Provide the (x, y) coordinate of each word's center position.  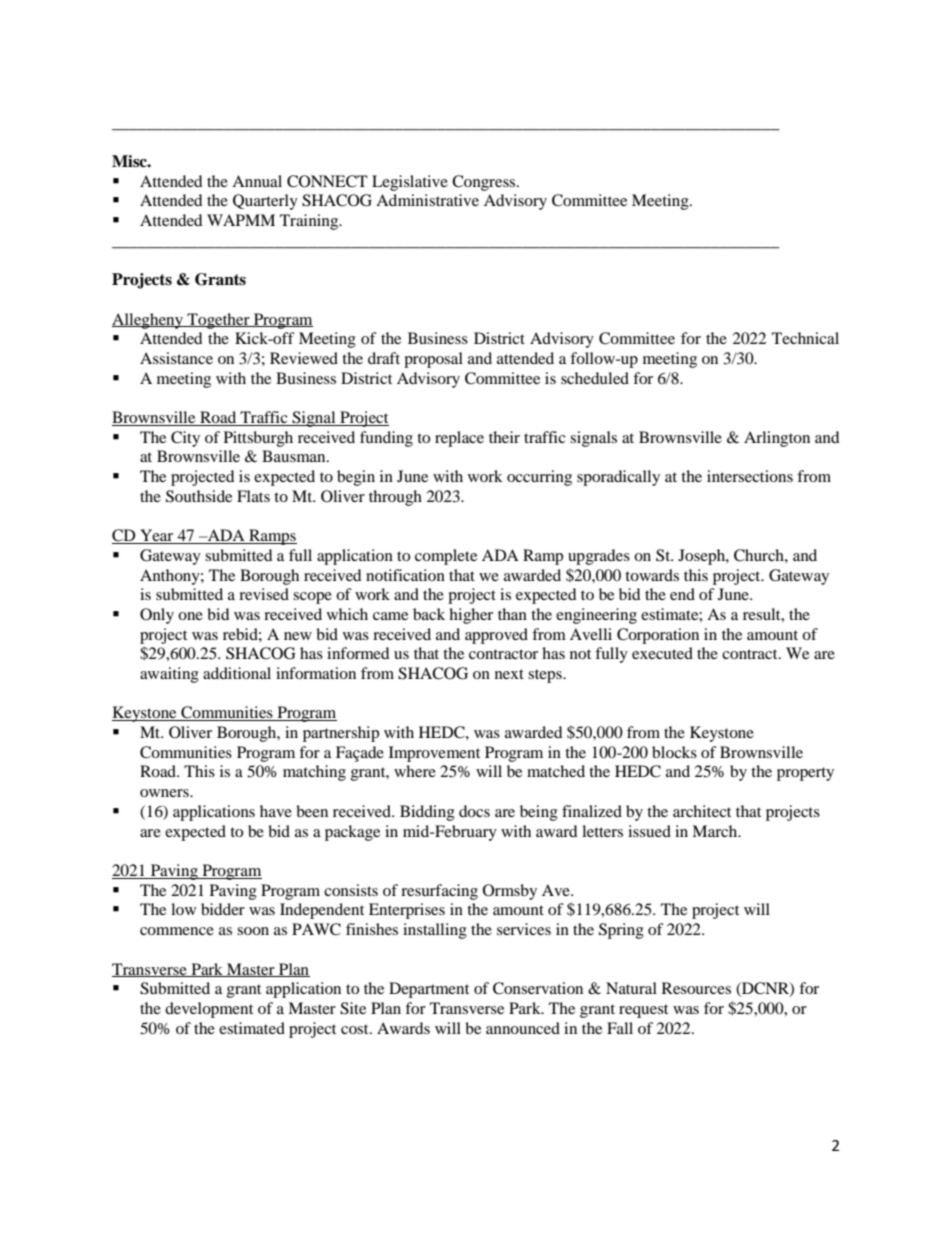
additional (237, 673)
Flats (253, 496)
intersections (750, 476)
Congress (485, 183)
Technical (805, 338)
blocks (674, 752)
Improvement (434, 754)
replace (459, 439)
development (209, 1010)
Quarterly (265, 202)
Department (429, 990)
